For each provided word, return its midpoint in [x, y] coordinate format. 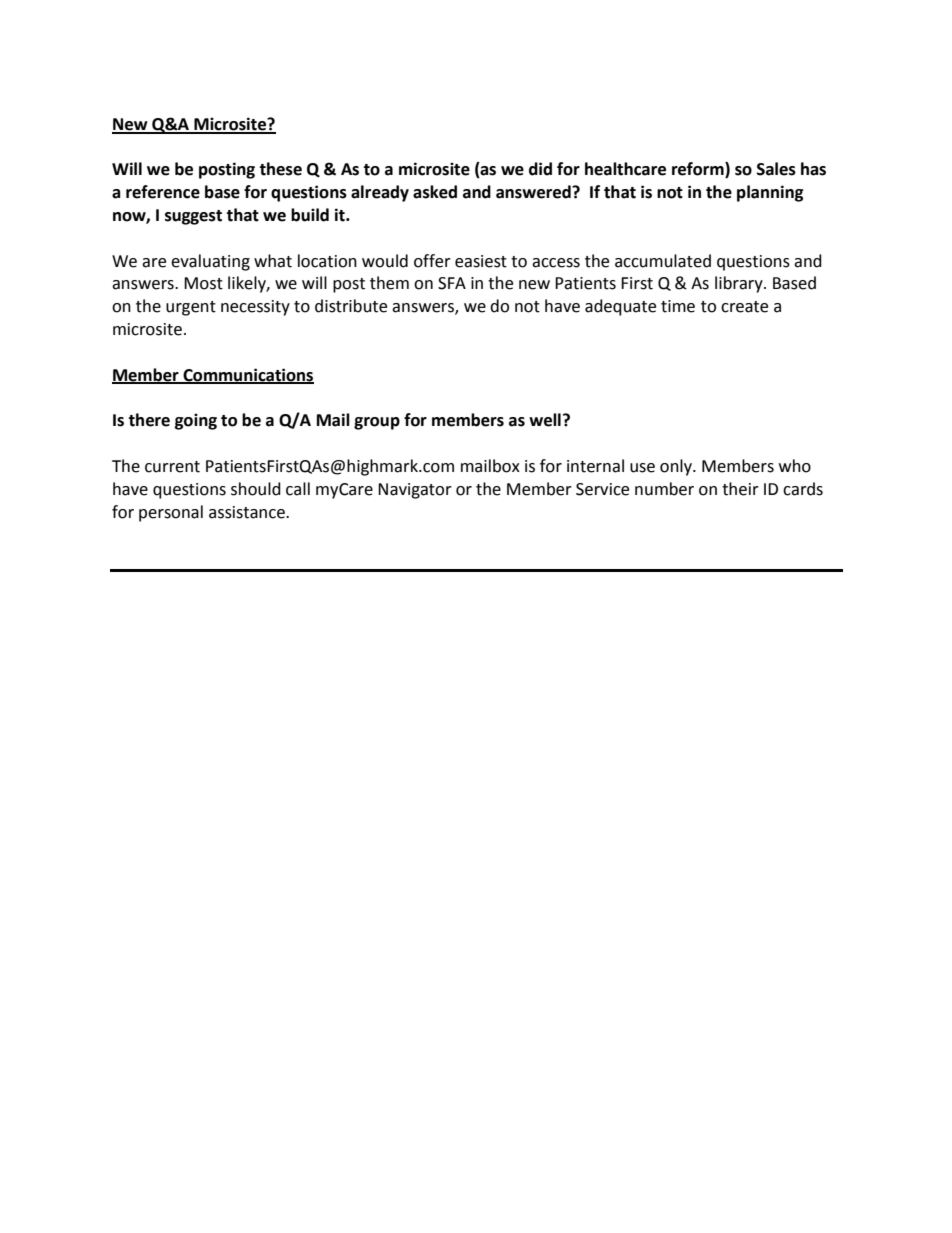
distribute [351, 306]
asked [435, 192]
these [280, 169]
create [744, 307]
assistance [248, 512]
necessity [255, 308]
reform [699, 170]
